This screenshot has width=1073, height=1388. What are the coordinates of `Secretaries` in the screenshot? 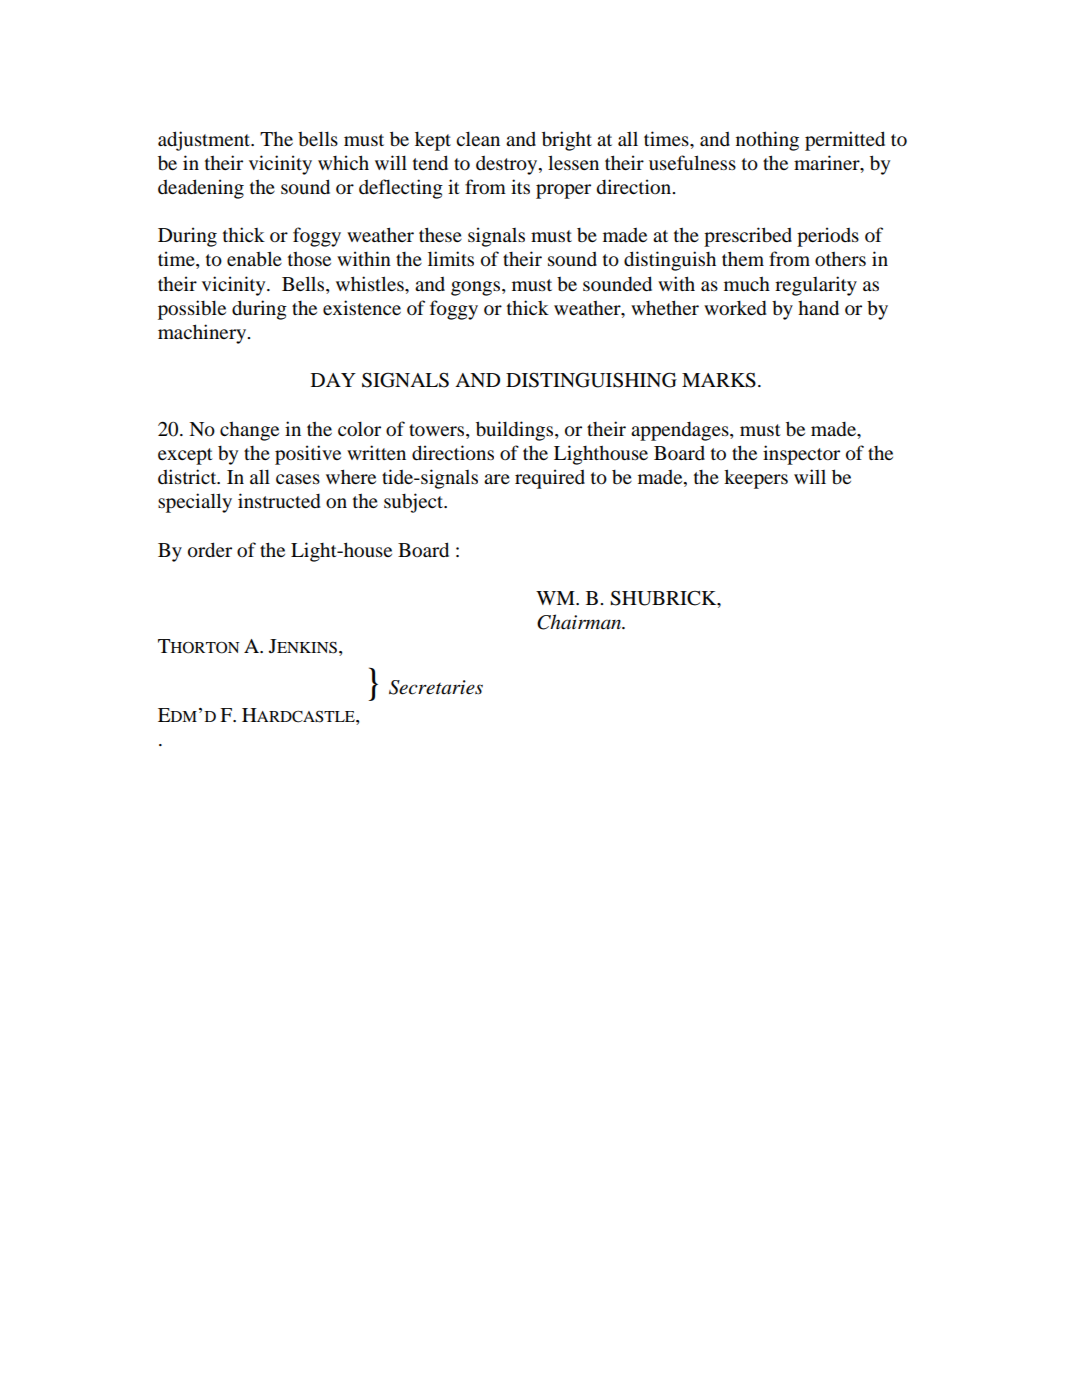 It's located at (436, 687).
